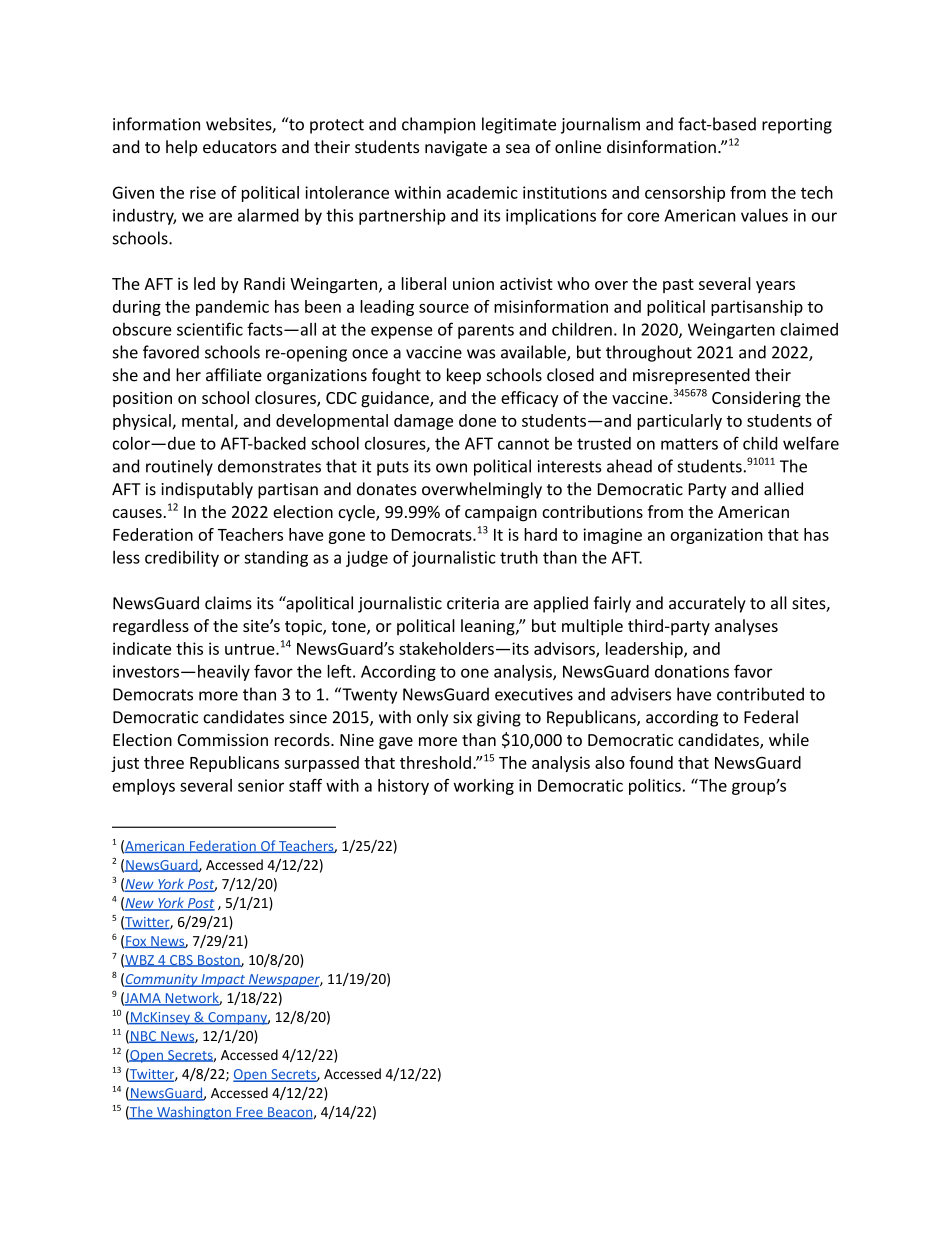 Image resolution: width=952 pixels, height=1233 pixels. What do you see at coordinates (194, 1113) in the page?
I see `Washington` at bounding box center [194, 1113].
